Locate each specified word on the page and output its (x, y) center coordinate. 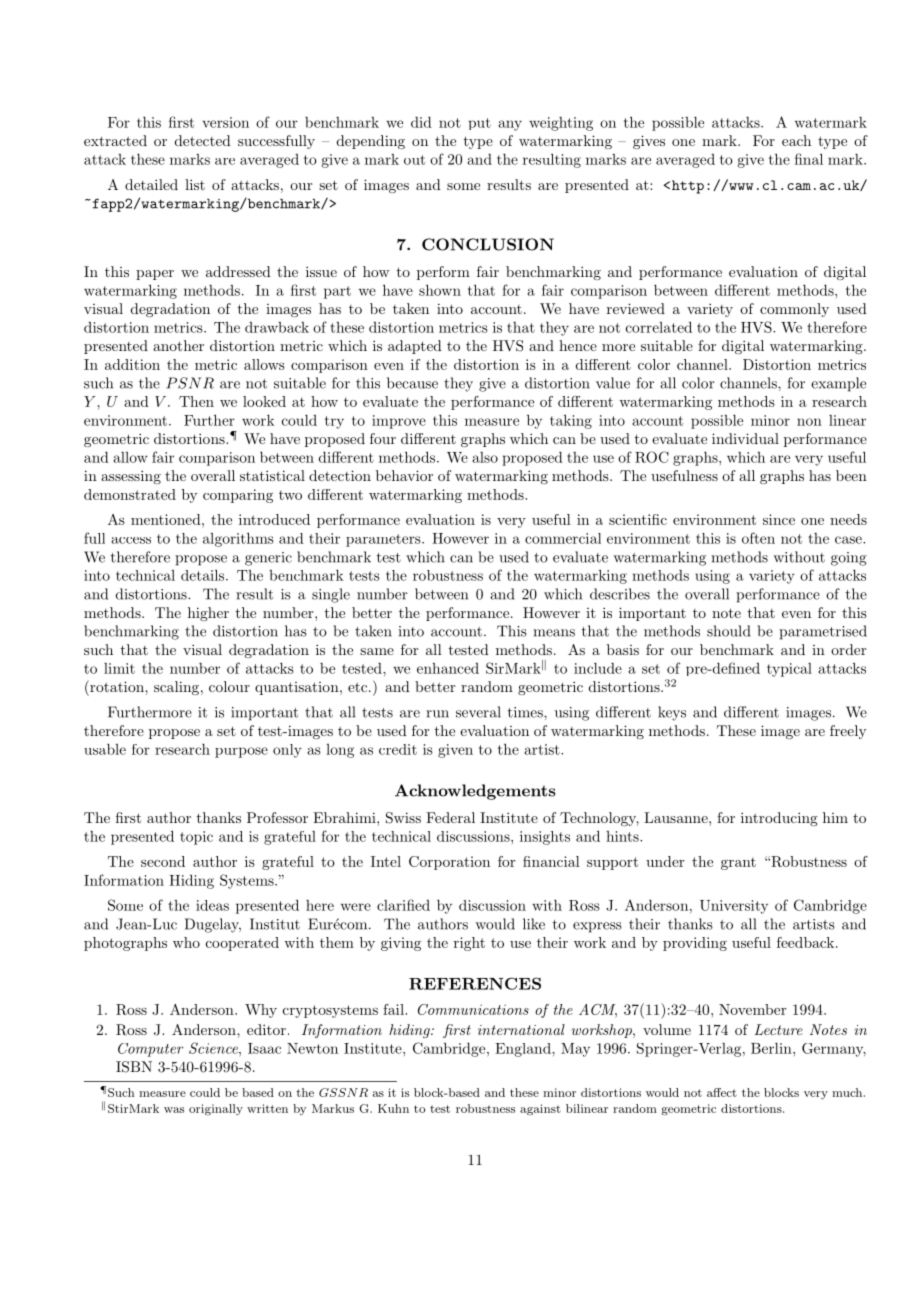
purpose (241, 752)
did (421, 122)
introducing (779, 819)
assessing (131, 477)
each (796, 140)
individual (745, 438)
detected (203, 140)
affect (722, 1092)
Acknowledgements (475, 792)
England (524, 1050)
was (174, 1110)
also (485, 457)
